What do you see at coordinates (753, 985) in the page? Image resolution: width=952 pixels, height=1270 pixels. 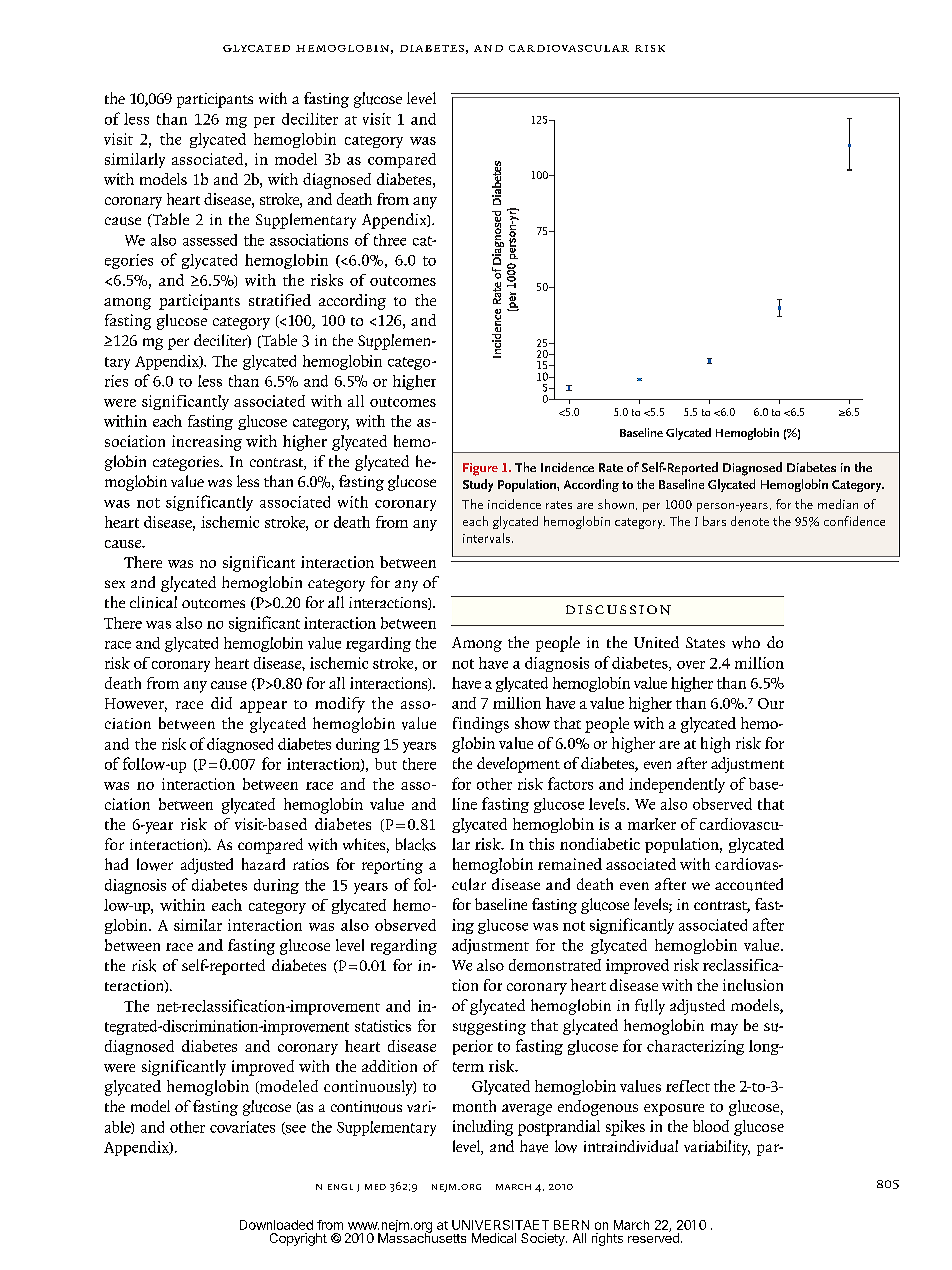 I see `inclusion` at bounding box center [753, 985].
